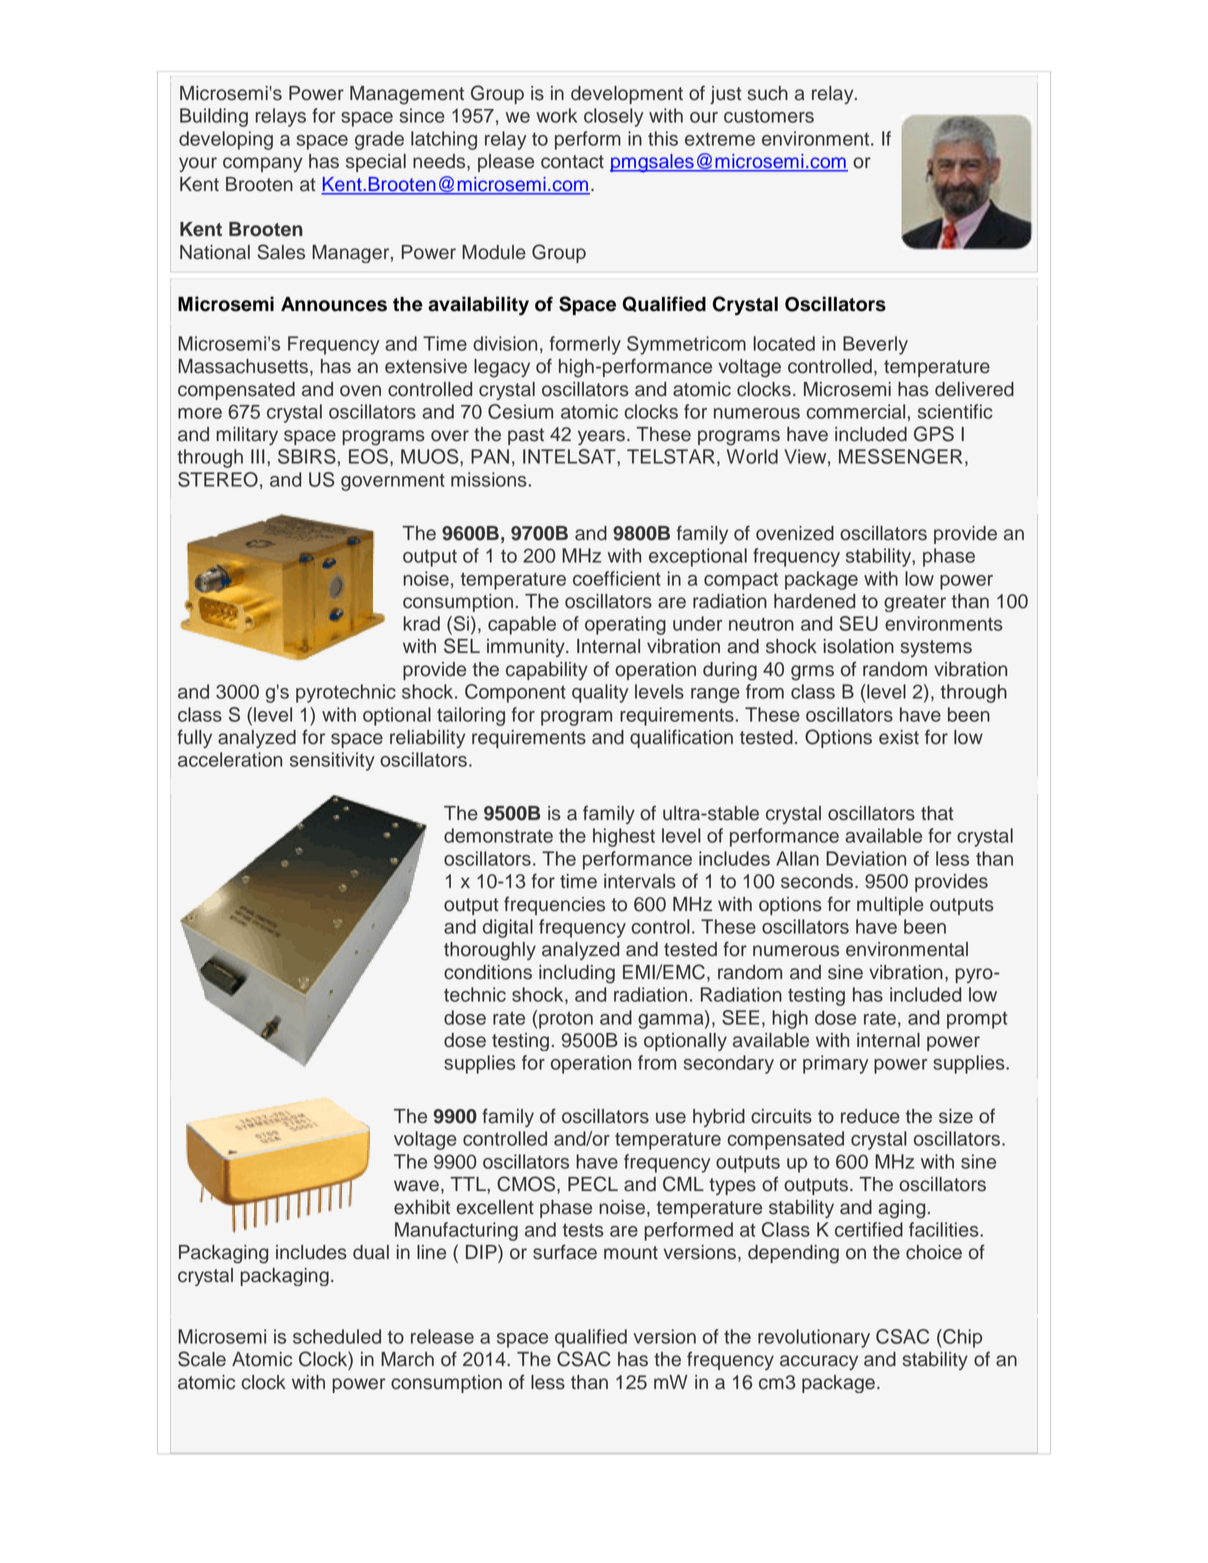 The width and height of the image is (1208, 1563). I want to click on exist, so click(899, 737).
